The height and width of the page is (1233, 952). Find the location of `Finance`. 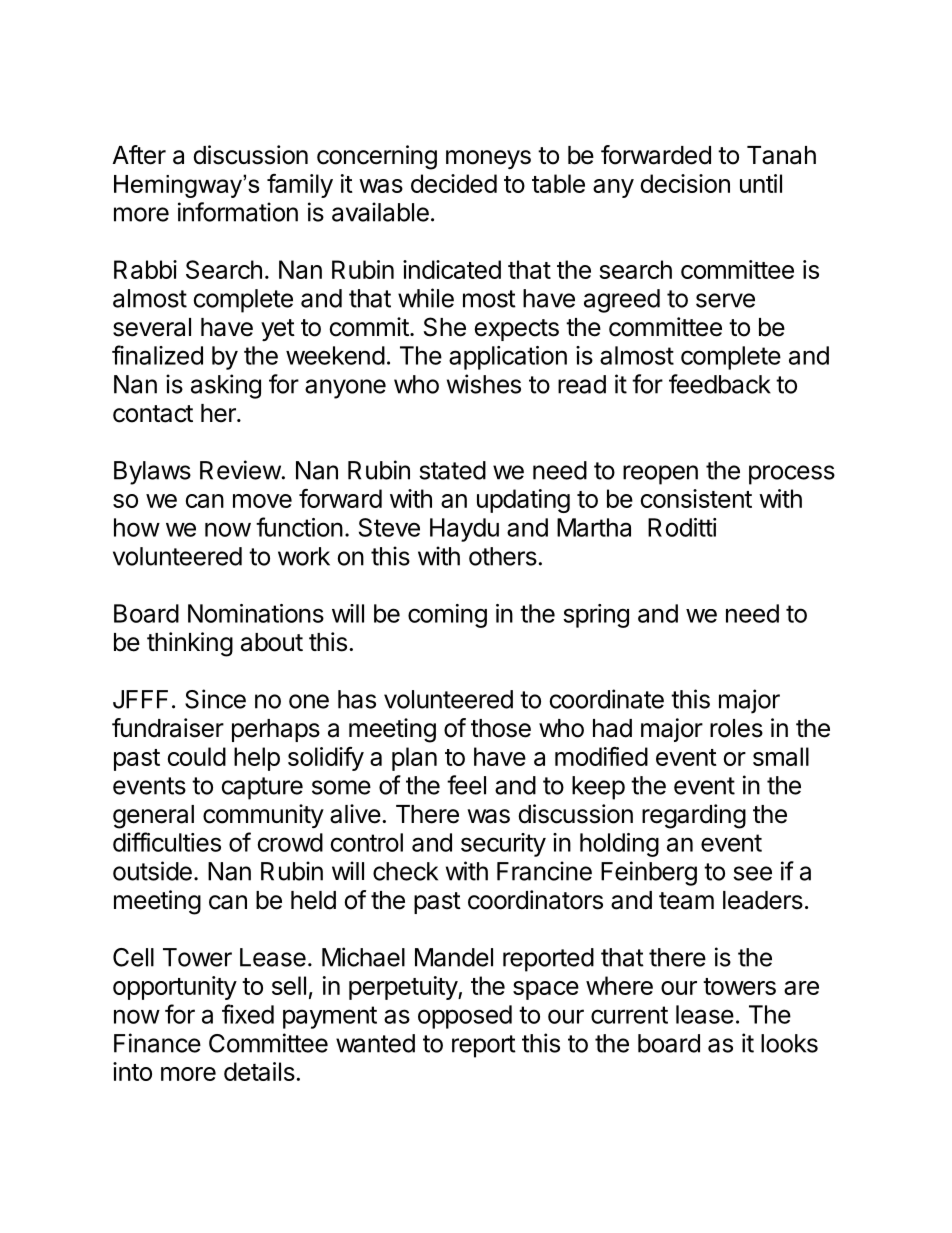

Finance is located at coordinates (157, 1043).
